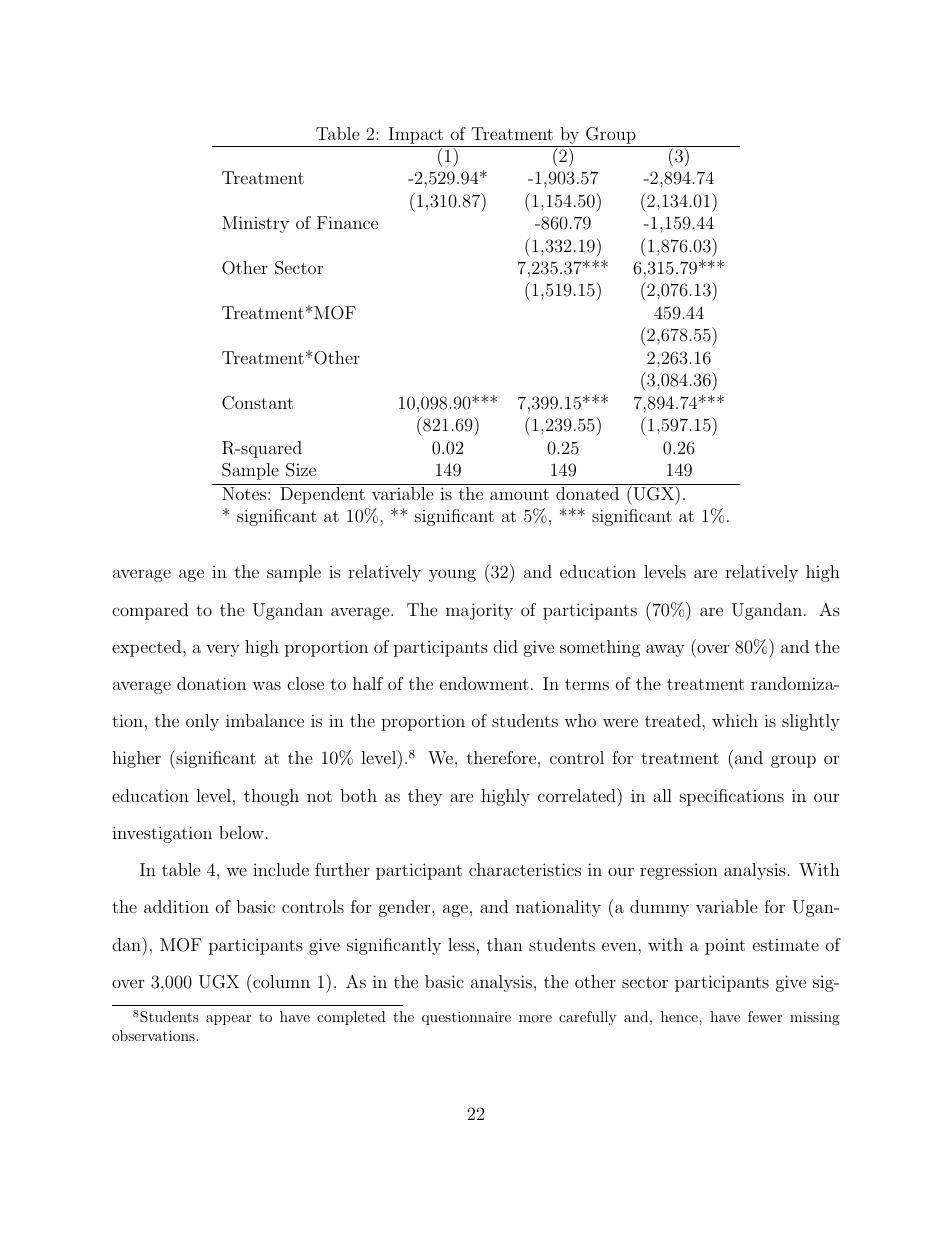 This image has height=1233, width=952. Describe the element at coordinates (347, 222) in the image. I see `Finance` at that location.
